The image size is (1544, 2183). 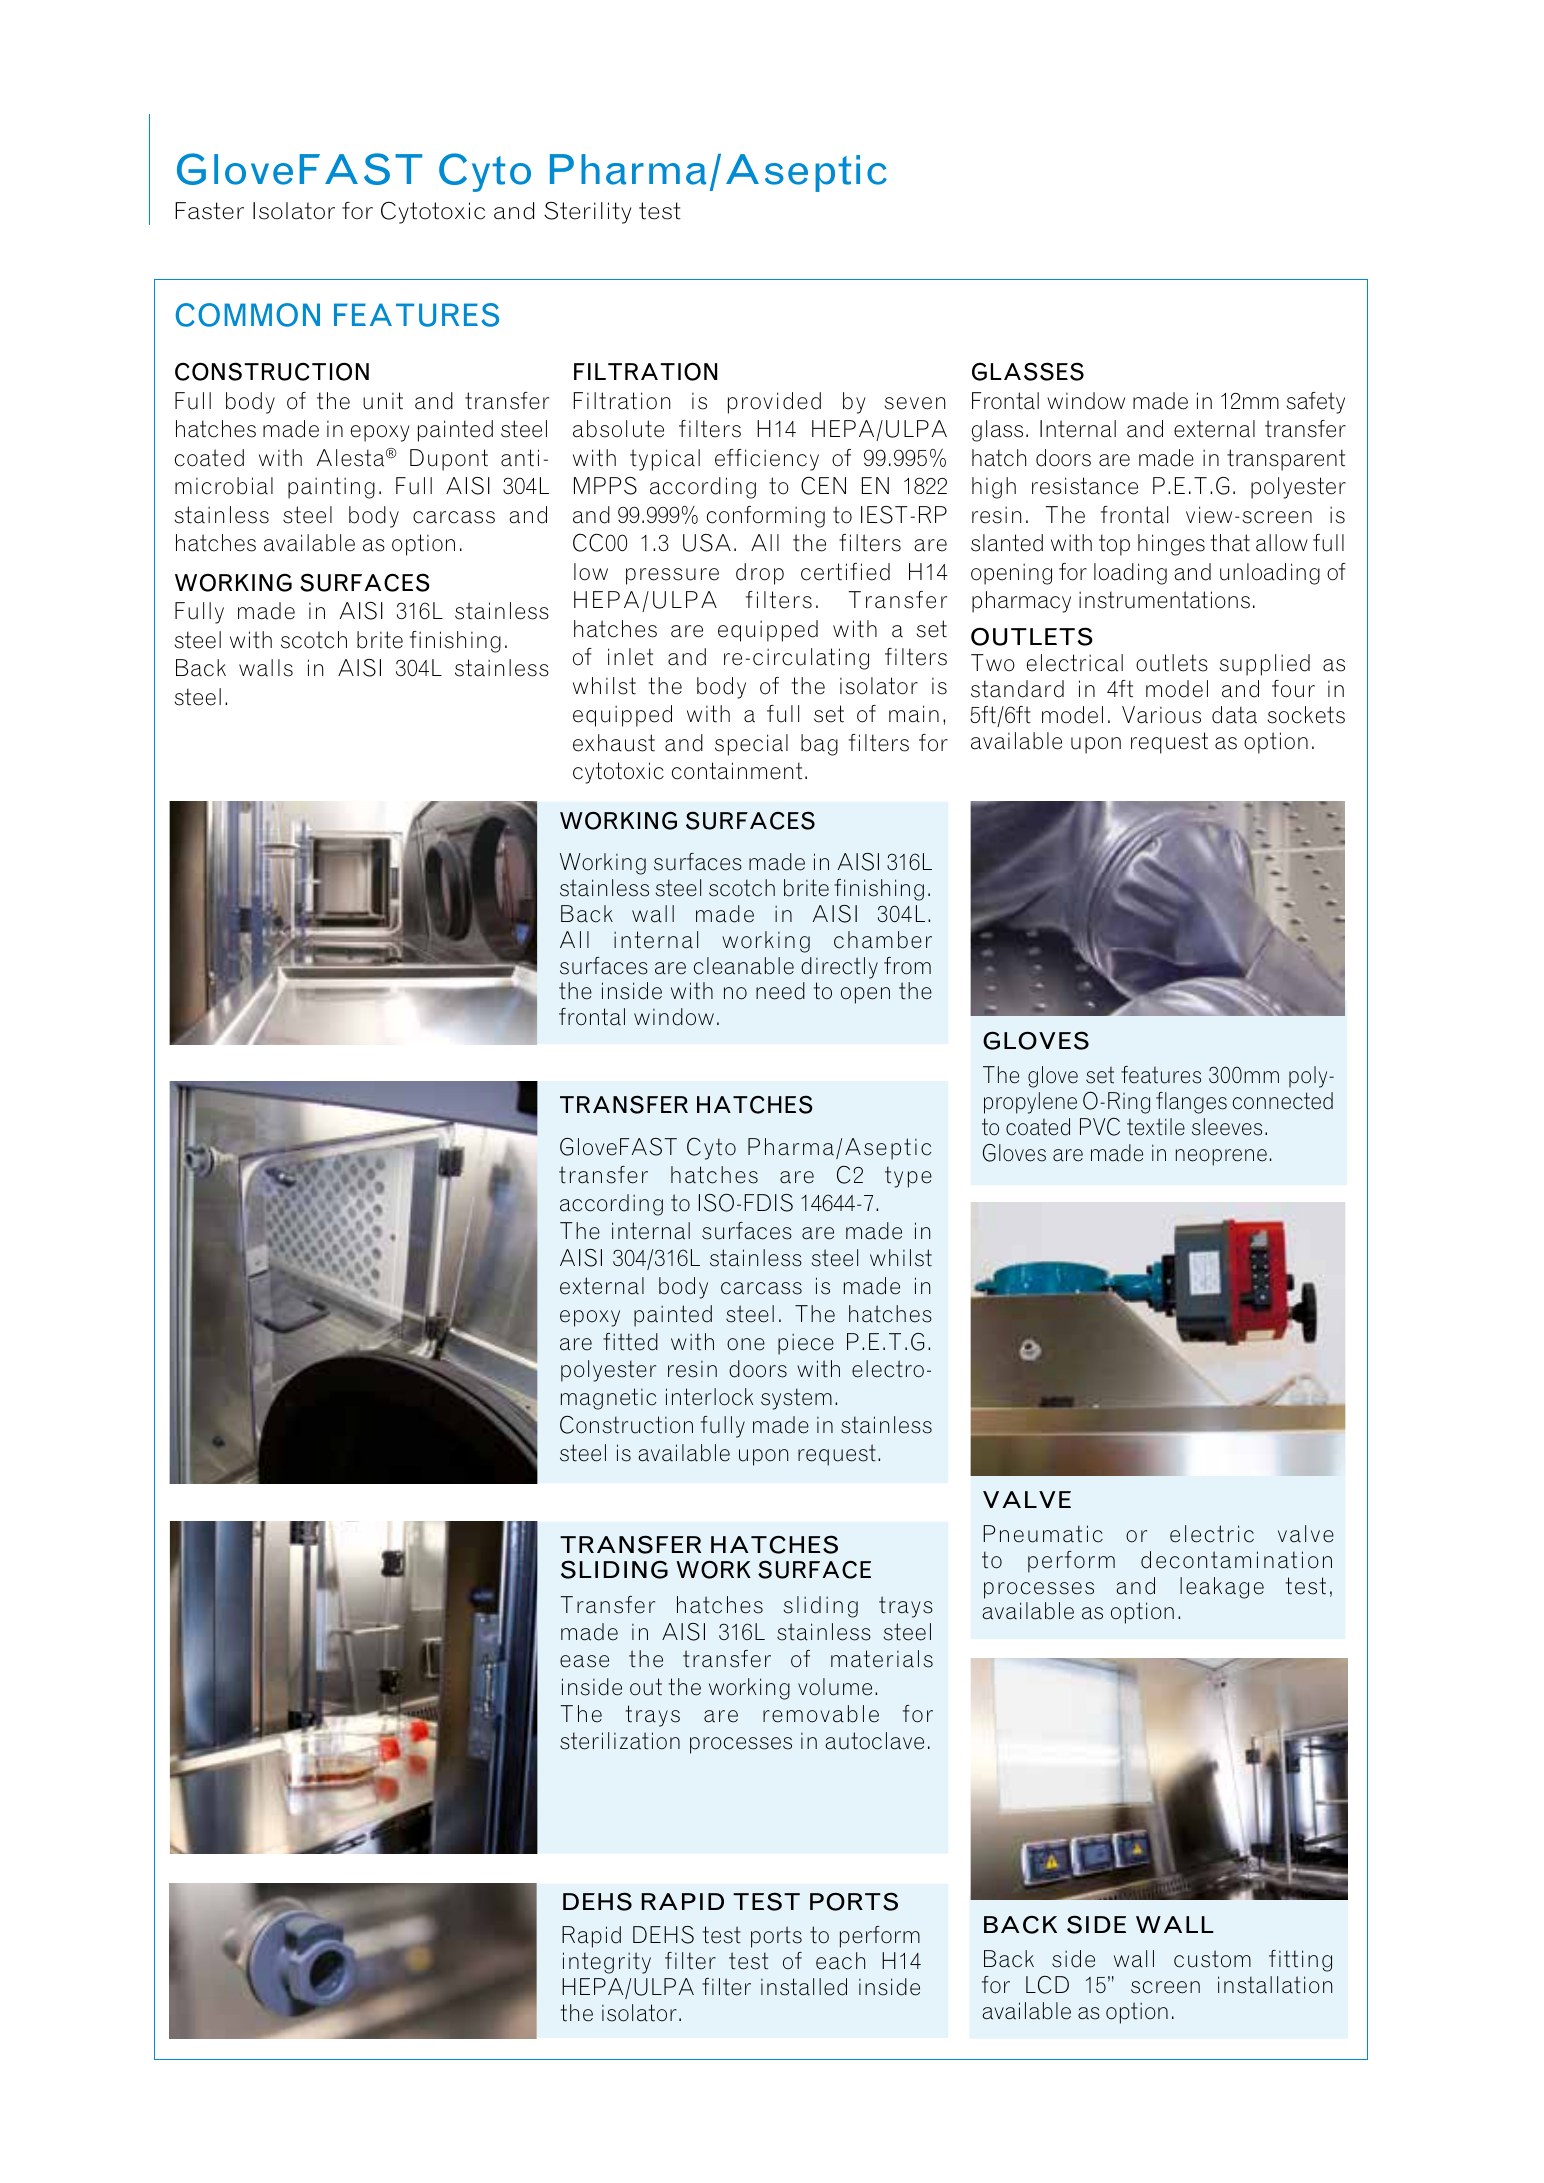 What do you see at coordinates (607, 1963) in the page?
I see `integrity` at bounding box center [607, 1963].
